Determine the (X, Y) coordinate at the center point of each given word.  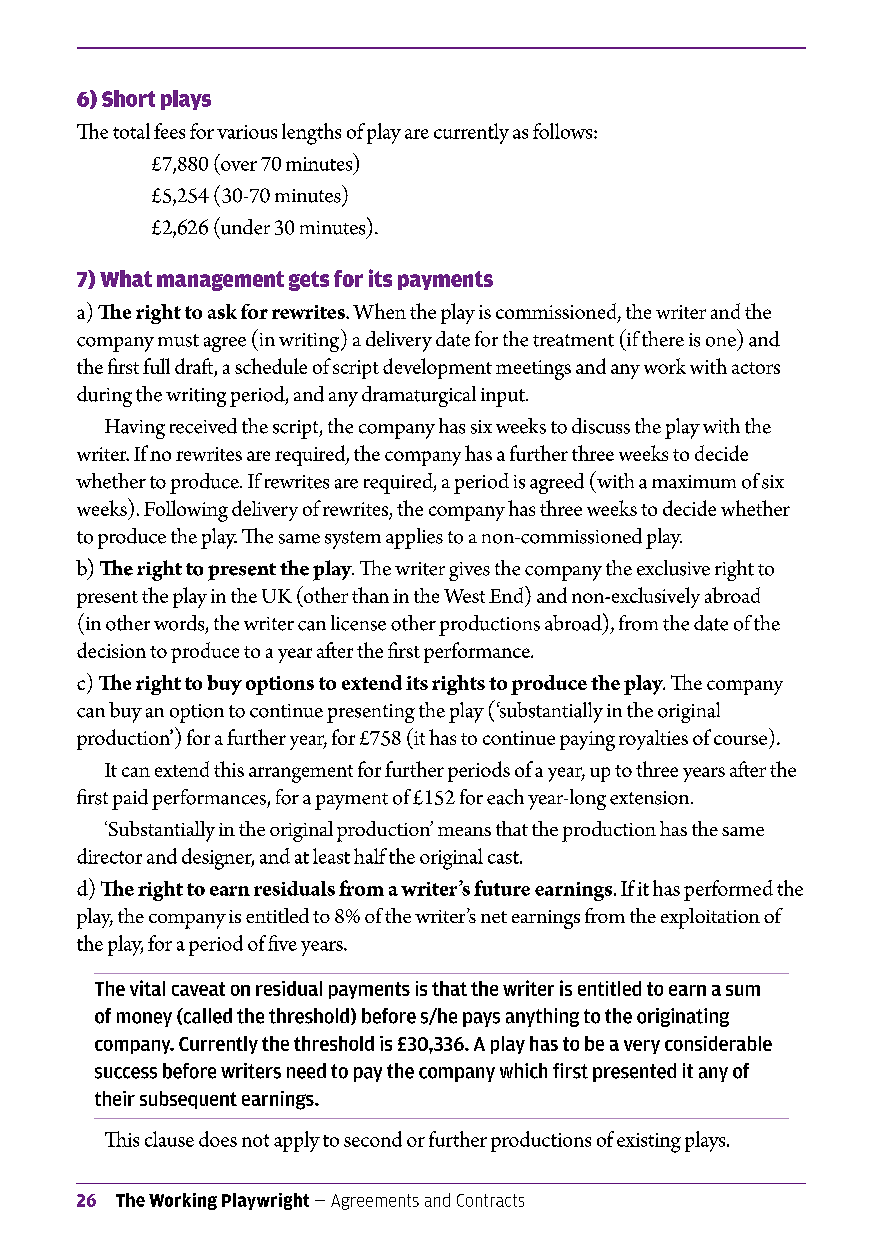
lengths (311, 134)
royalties (653, 740)
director (109, 856)
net (494, 917)
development (437, 368)
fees (169, 131)
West (464, 596)
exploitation (710, 918)
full (156, 366)
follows (562, 131)
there (663, 339)
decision (111, 650)
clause (169, 1139)
